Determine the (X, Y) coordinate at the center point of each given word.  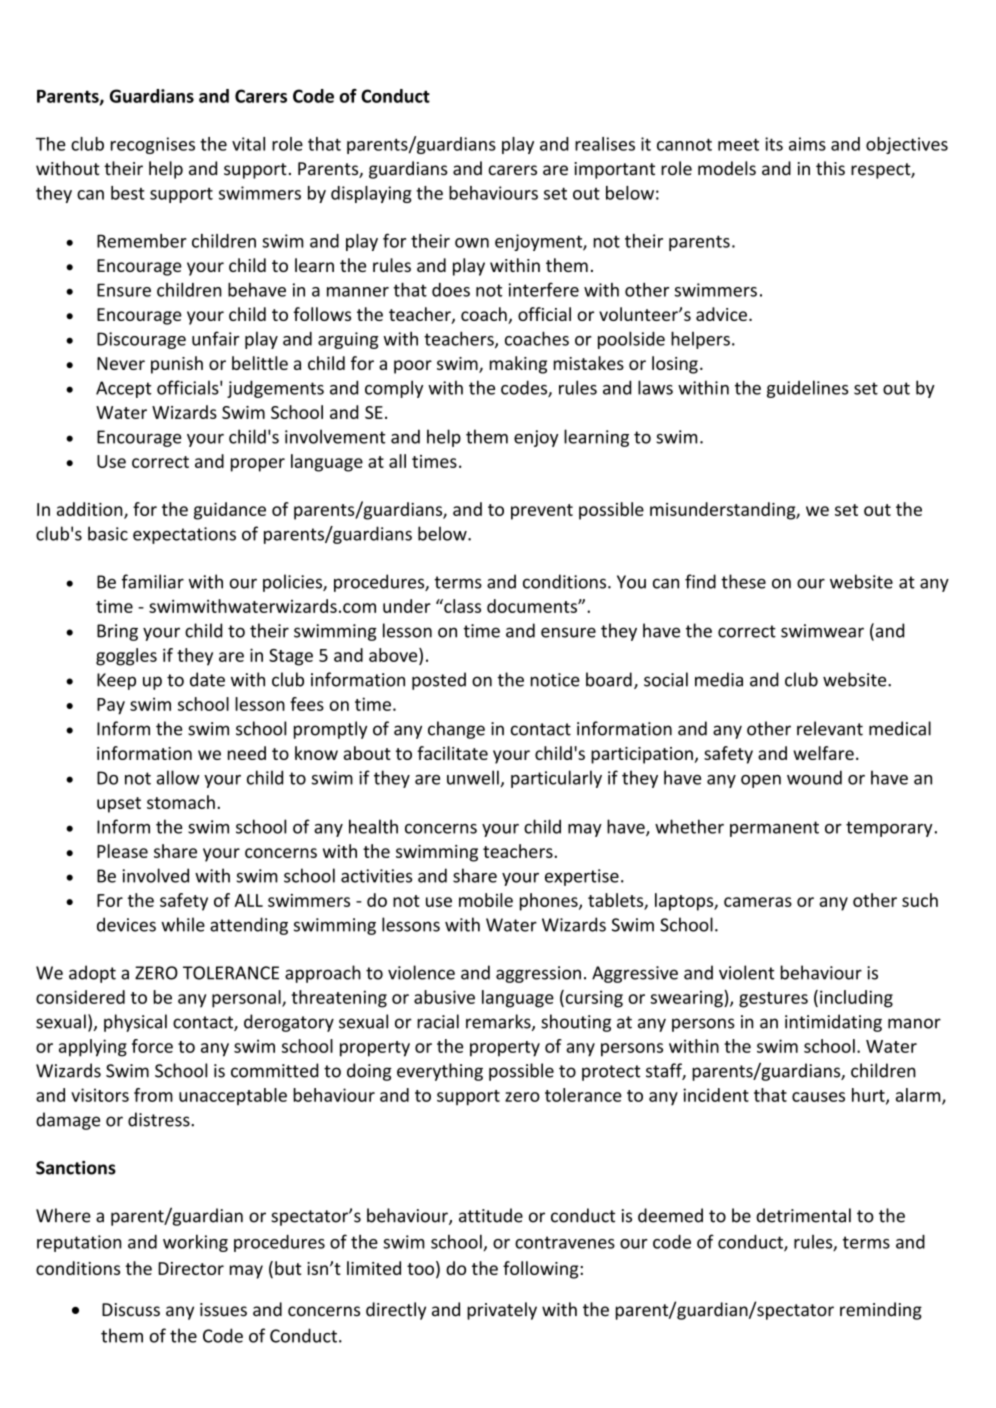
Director (191, 1268)
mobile (486, 900)
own (472, 243)
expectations (184, 535)
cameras (758, 902)
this (830, 168)
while (183, 924)
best (128, 193)
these (743, 581)
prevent (542, 512)
